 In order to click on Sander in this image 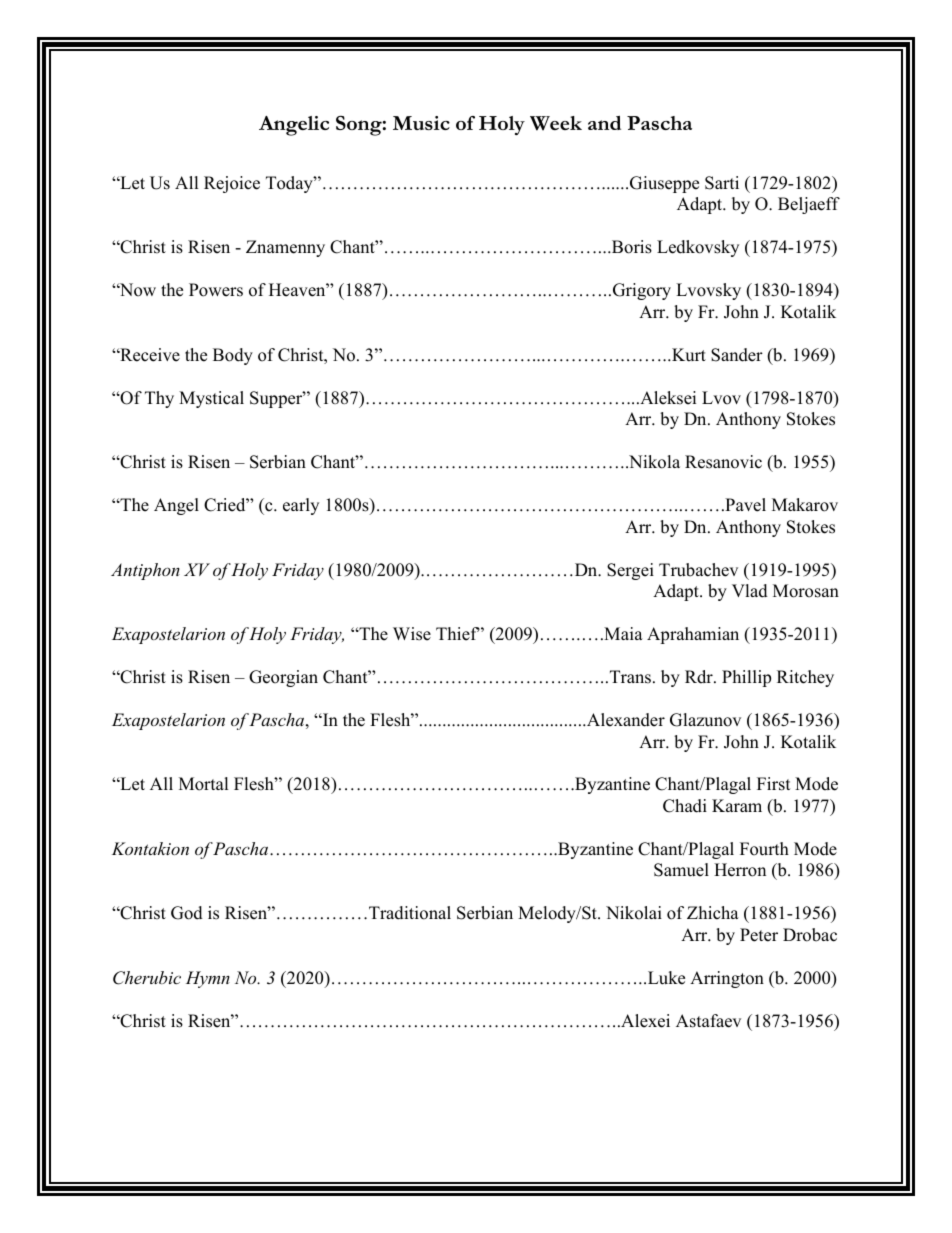, I will do `click(737, 355)`.
